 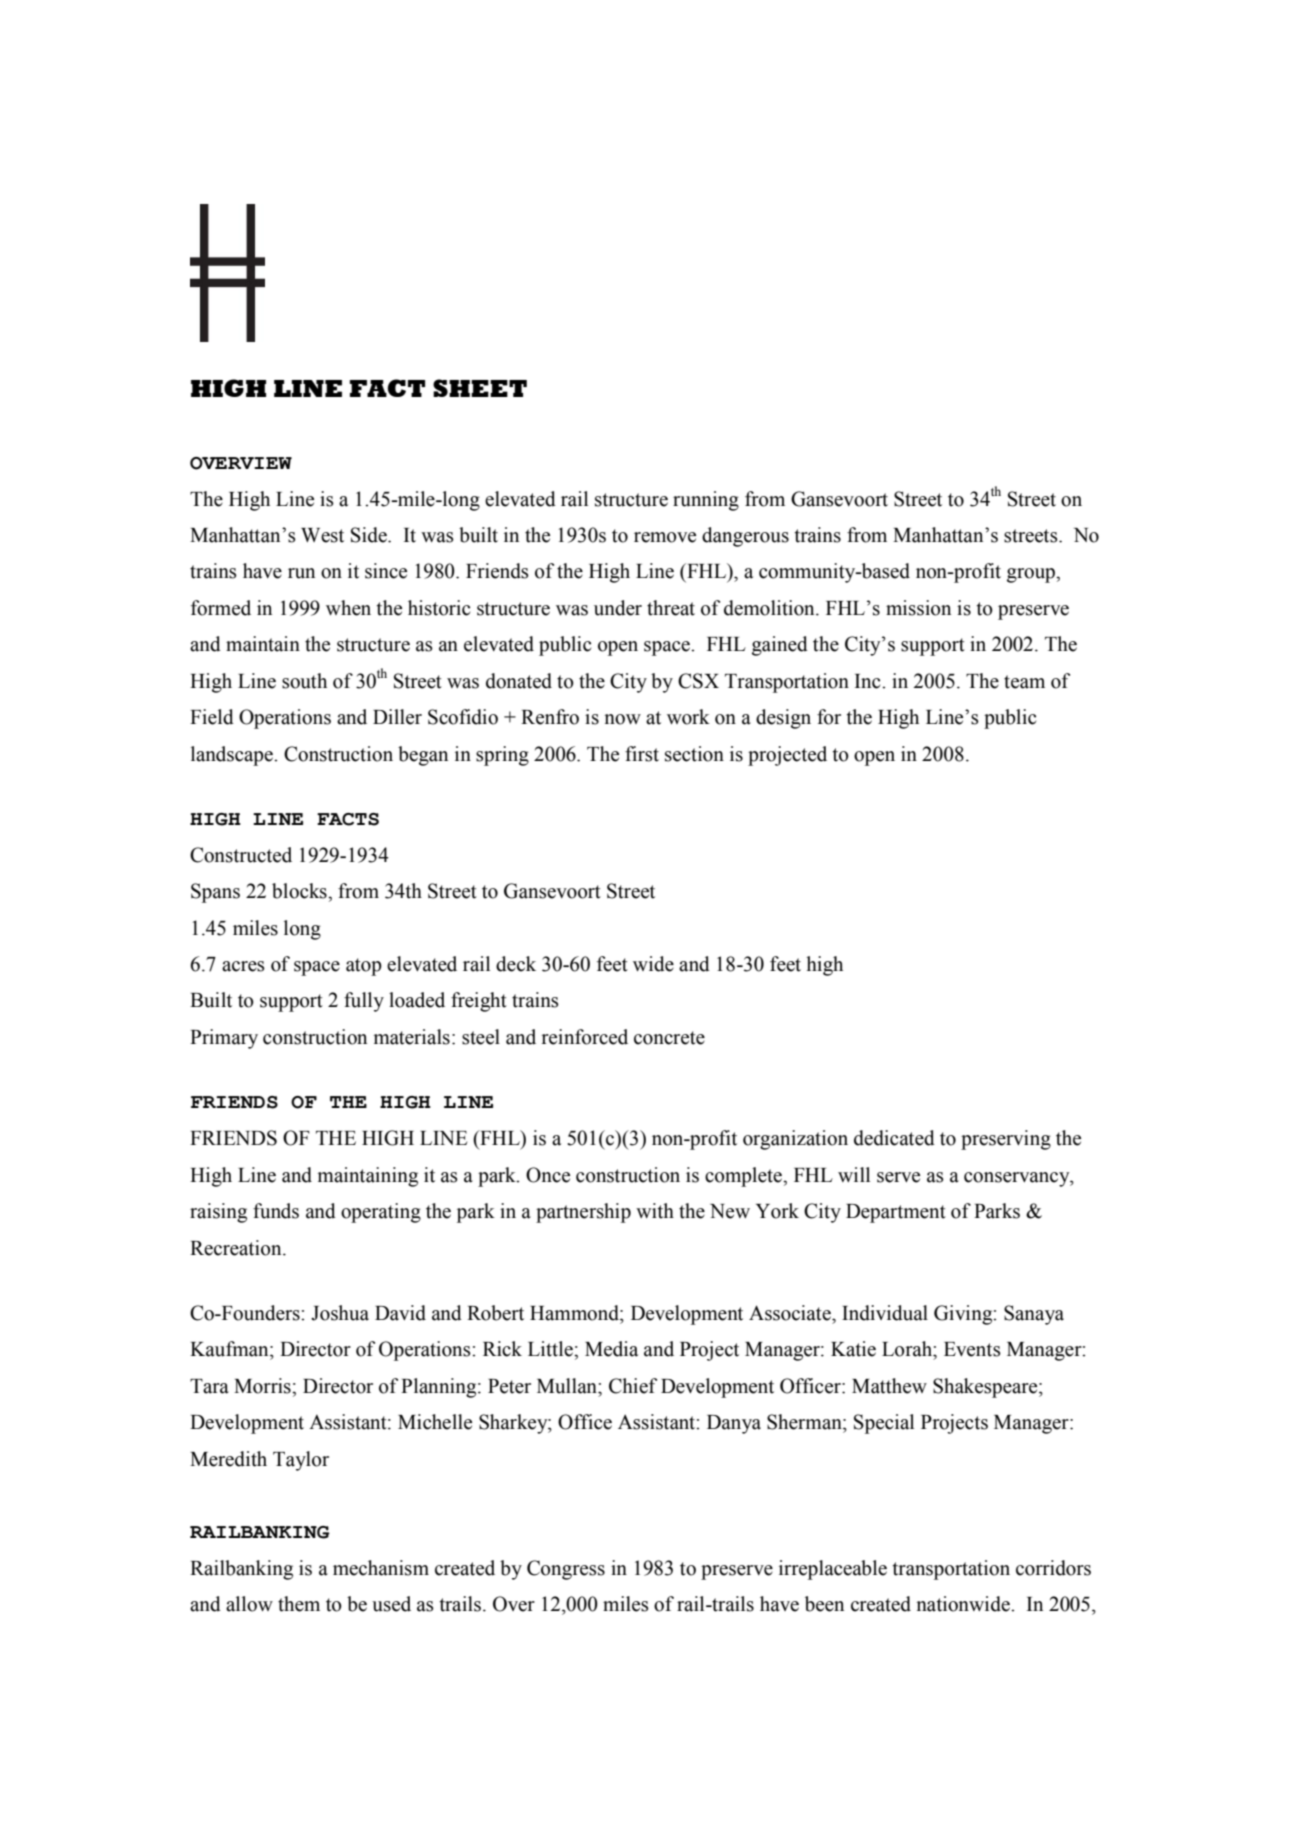 I want to click on Media, so click(x=611, y=1349).
